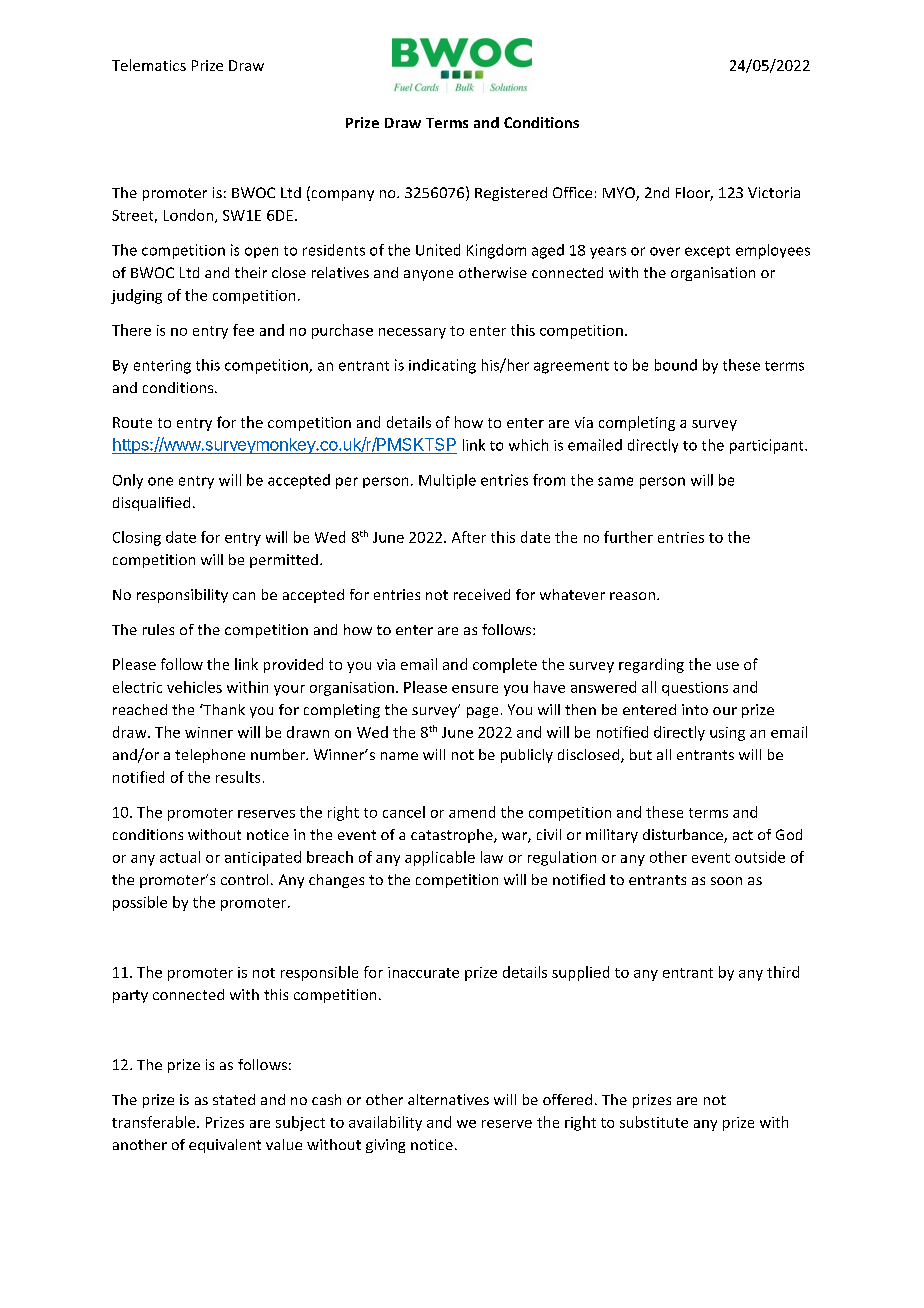  What do you see at coordinates (695, 709) in the screenshot?
I see `into` at bounding box center [695, 709].
